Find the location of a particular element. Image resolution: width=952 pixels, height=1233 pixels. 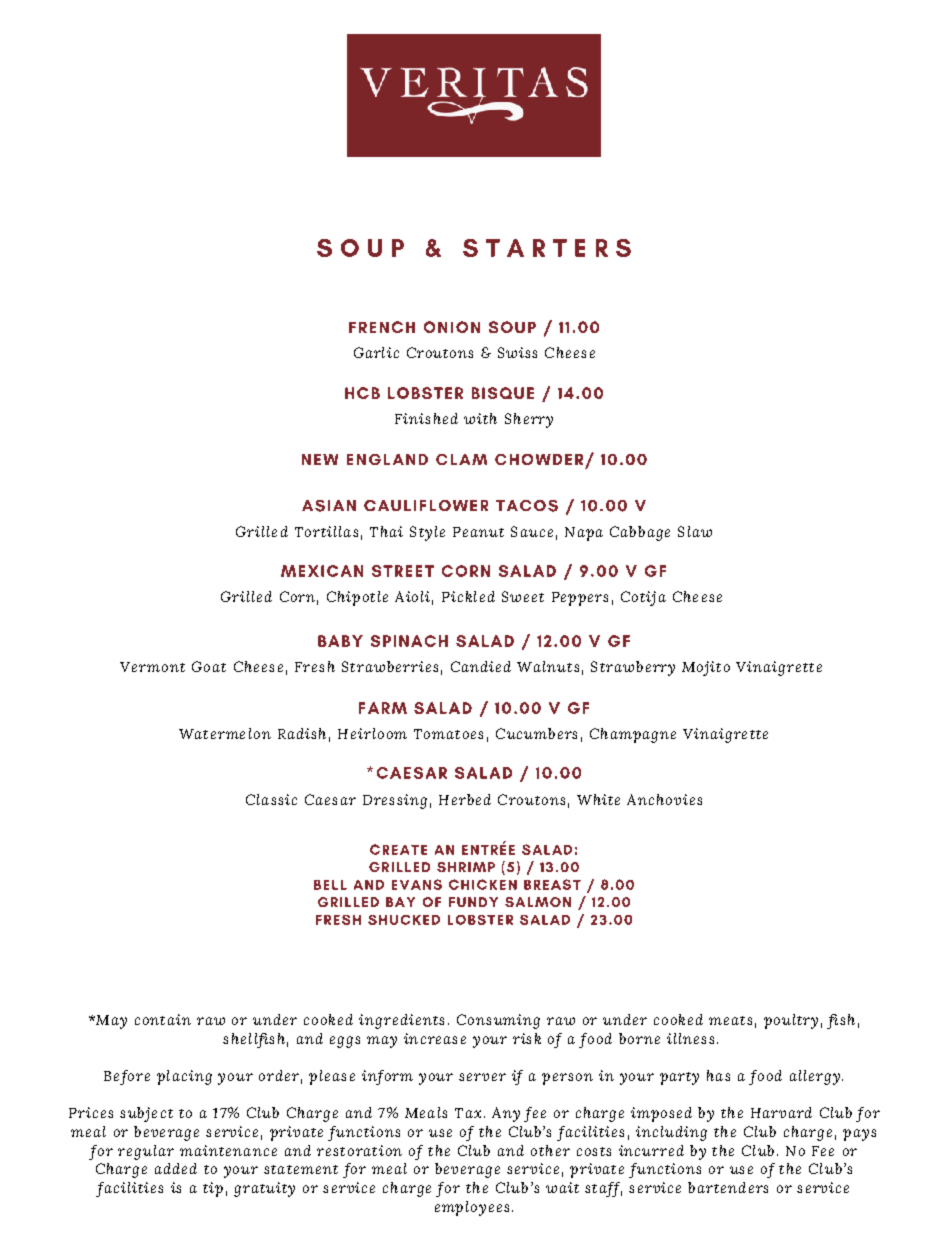

Anchovies is located at coordinates (664, 799).
